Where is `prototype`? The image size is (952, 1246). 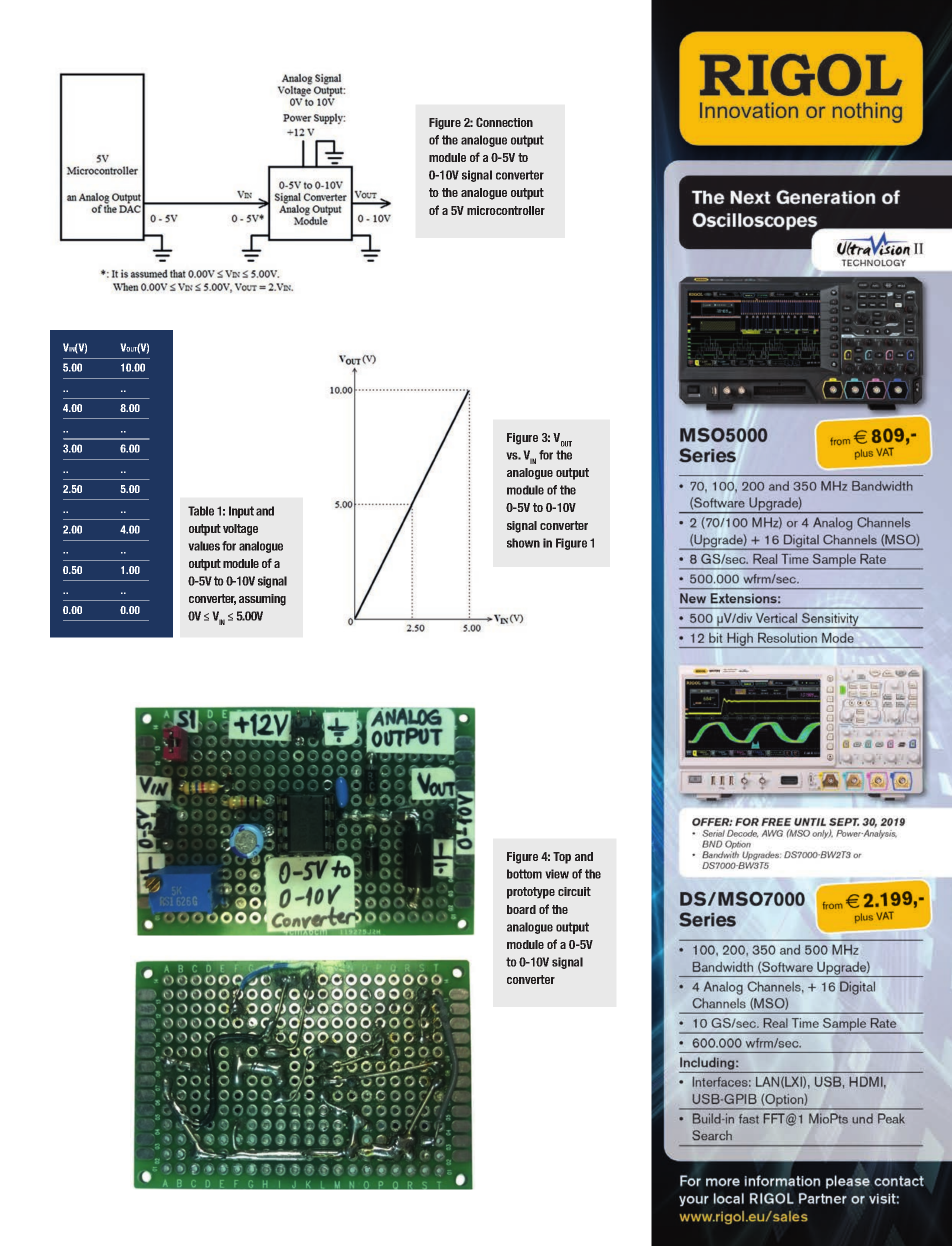 prototype is located at coordinates (531, 893).
